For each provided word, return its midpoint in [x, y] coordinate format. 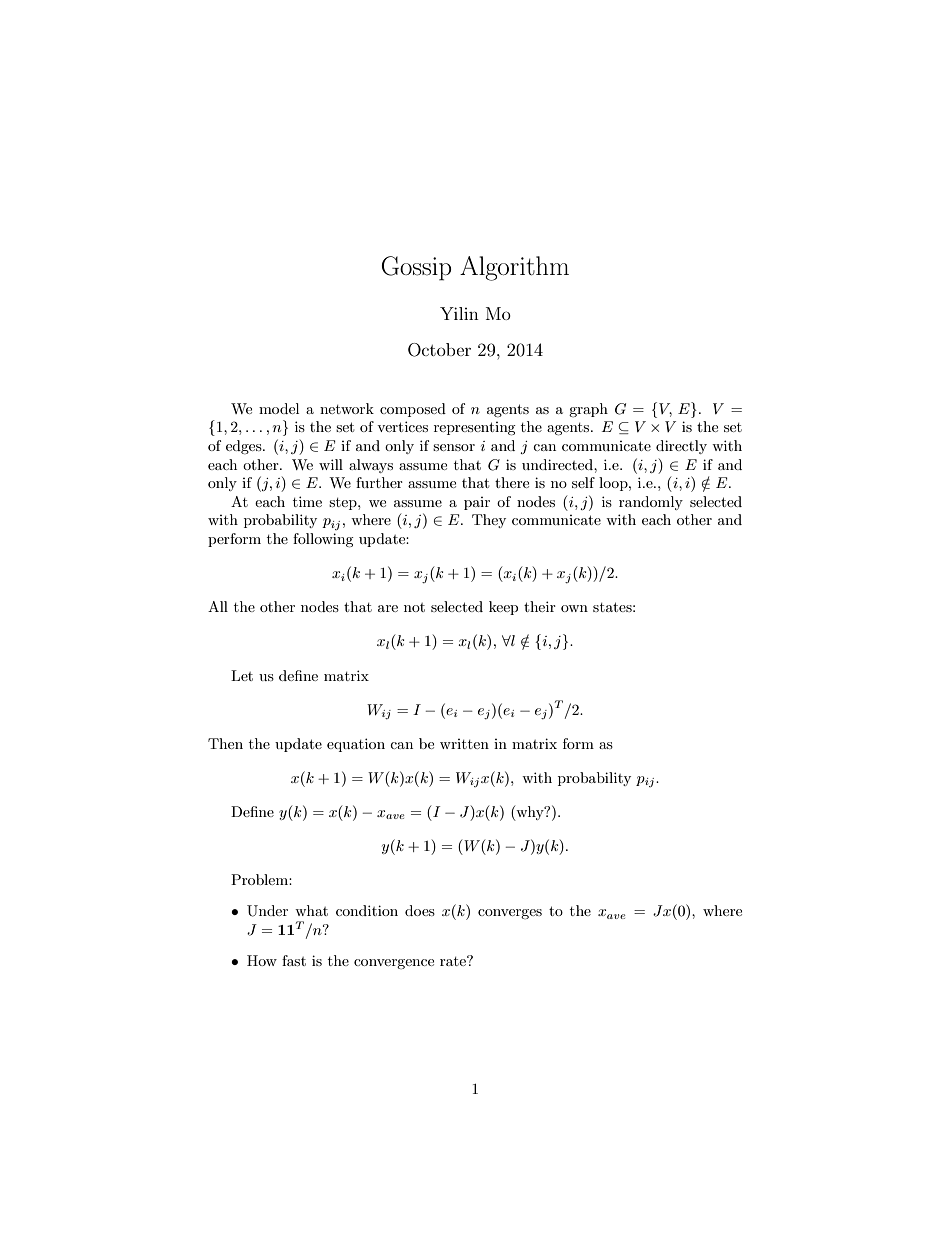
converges [510, 914]
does [420, 910]
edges [245, 447]
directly [681, 447]
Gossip [416, 268]
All [218, 606]
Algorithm [514, 268]
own [574, 608]
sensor [454, 447]
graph [588, 410]
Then [225, 743]
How [262, 960]
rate [454, 961]
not [414, 607]
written [464, 744]
